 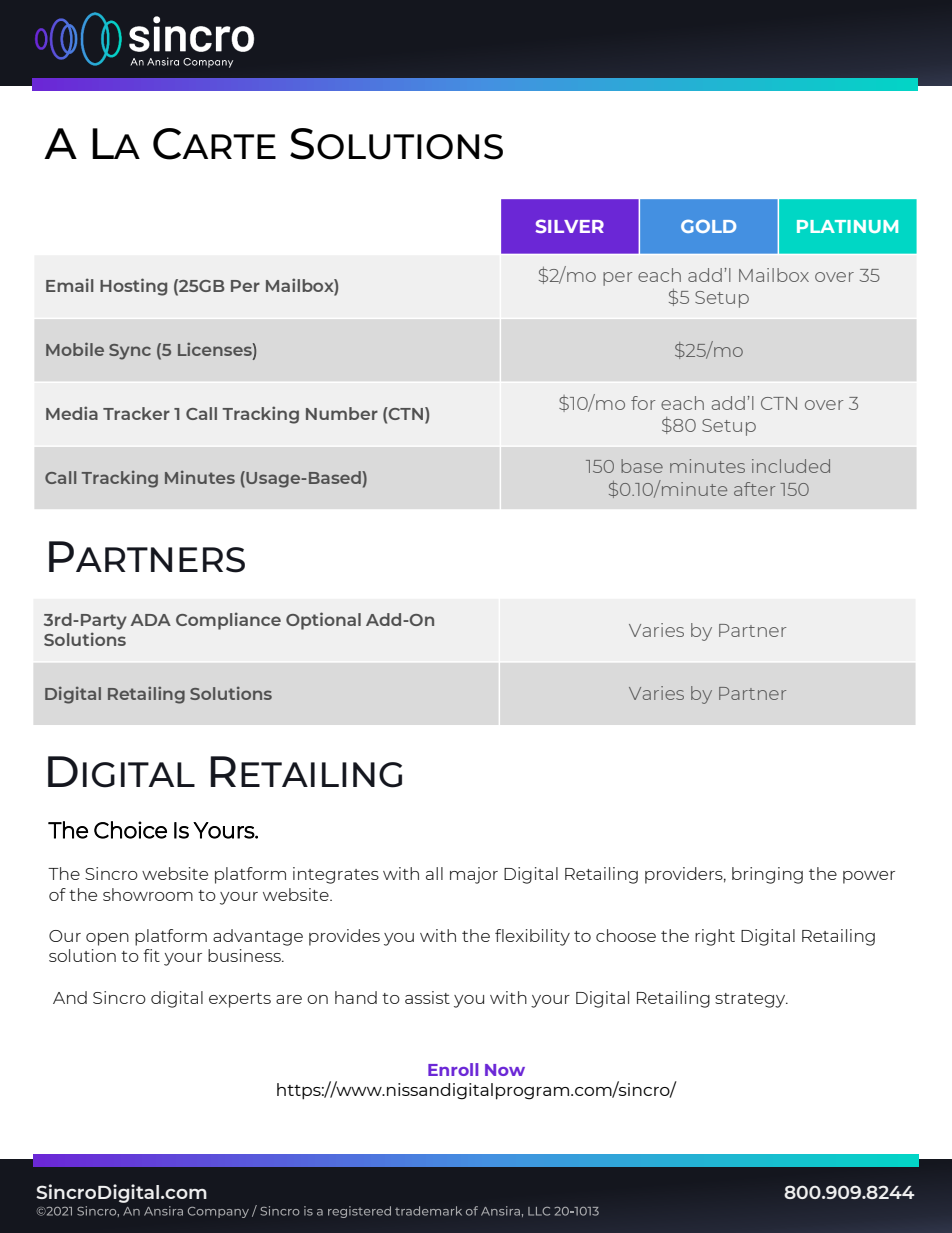 I want to click on SILVER, so click(x=570, y=226).
